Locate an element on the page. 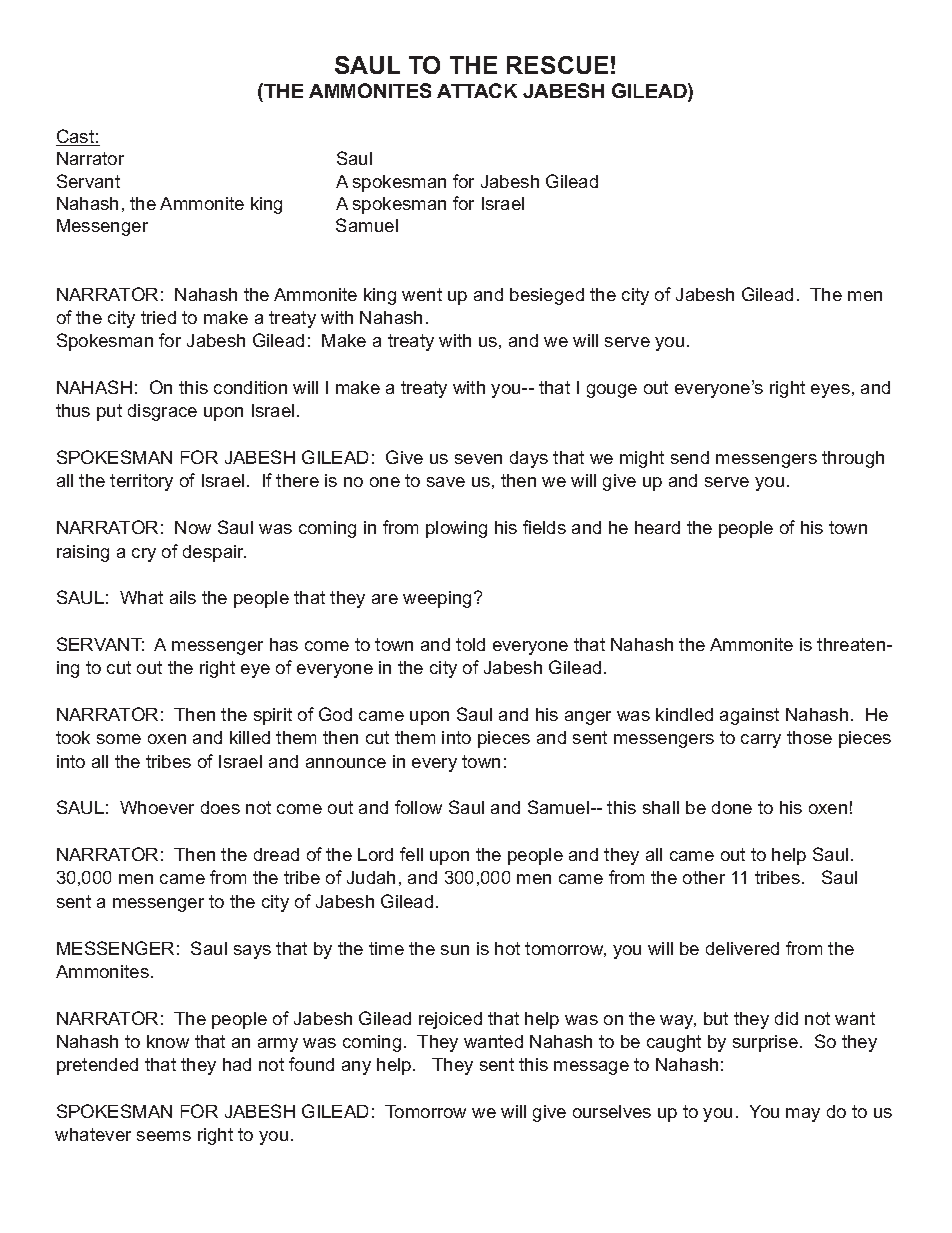  besieged is located at coordinates (547, 296).
